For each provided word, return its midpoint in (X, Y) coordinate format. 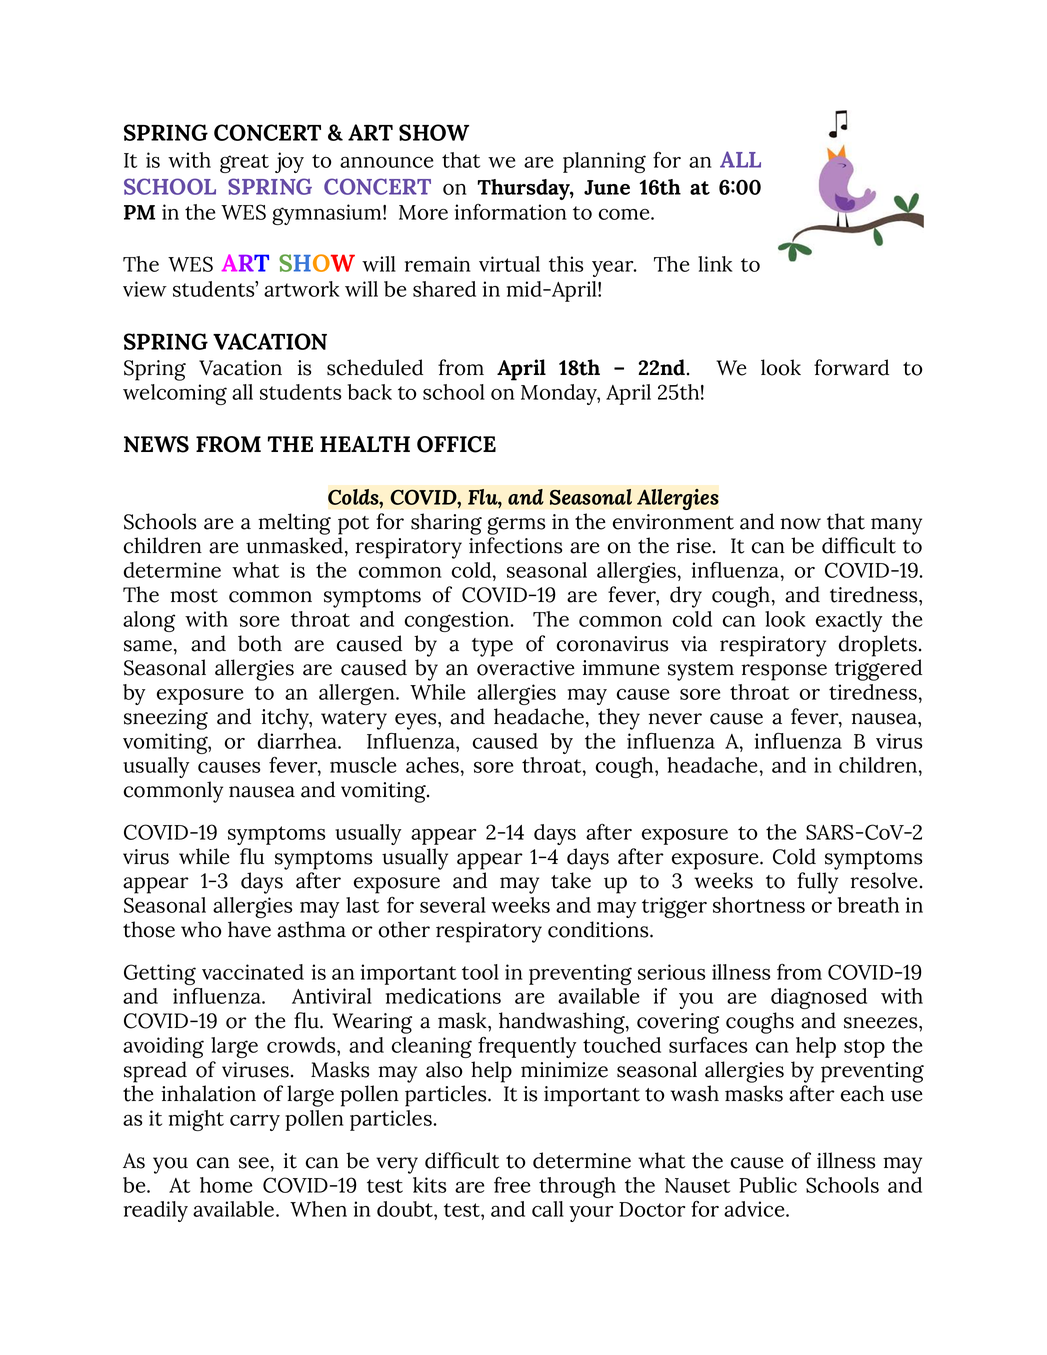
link (715, 264)
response (784, 672)
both (260, 643)
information (511, 212)
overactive (526, 668)
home (226, 1185)
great (244, 163)
